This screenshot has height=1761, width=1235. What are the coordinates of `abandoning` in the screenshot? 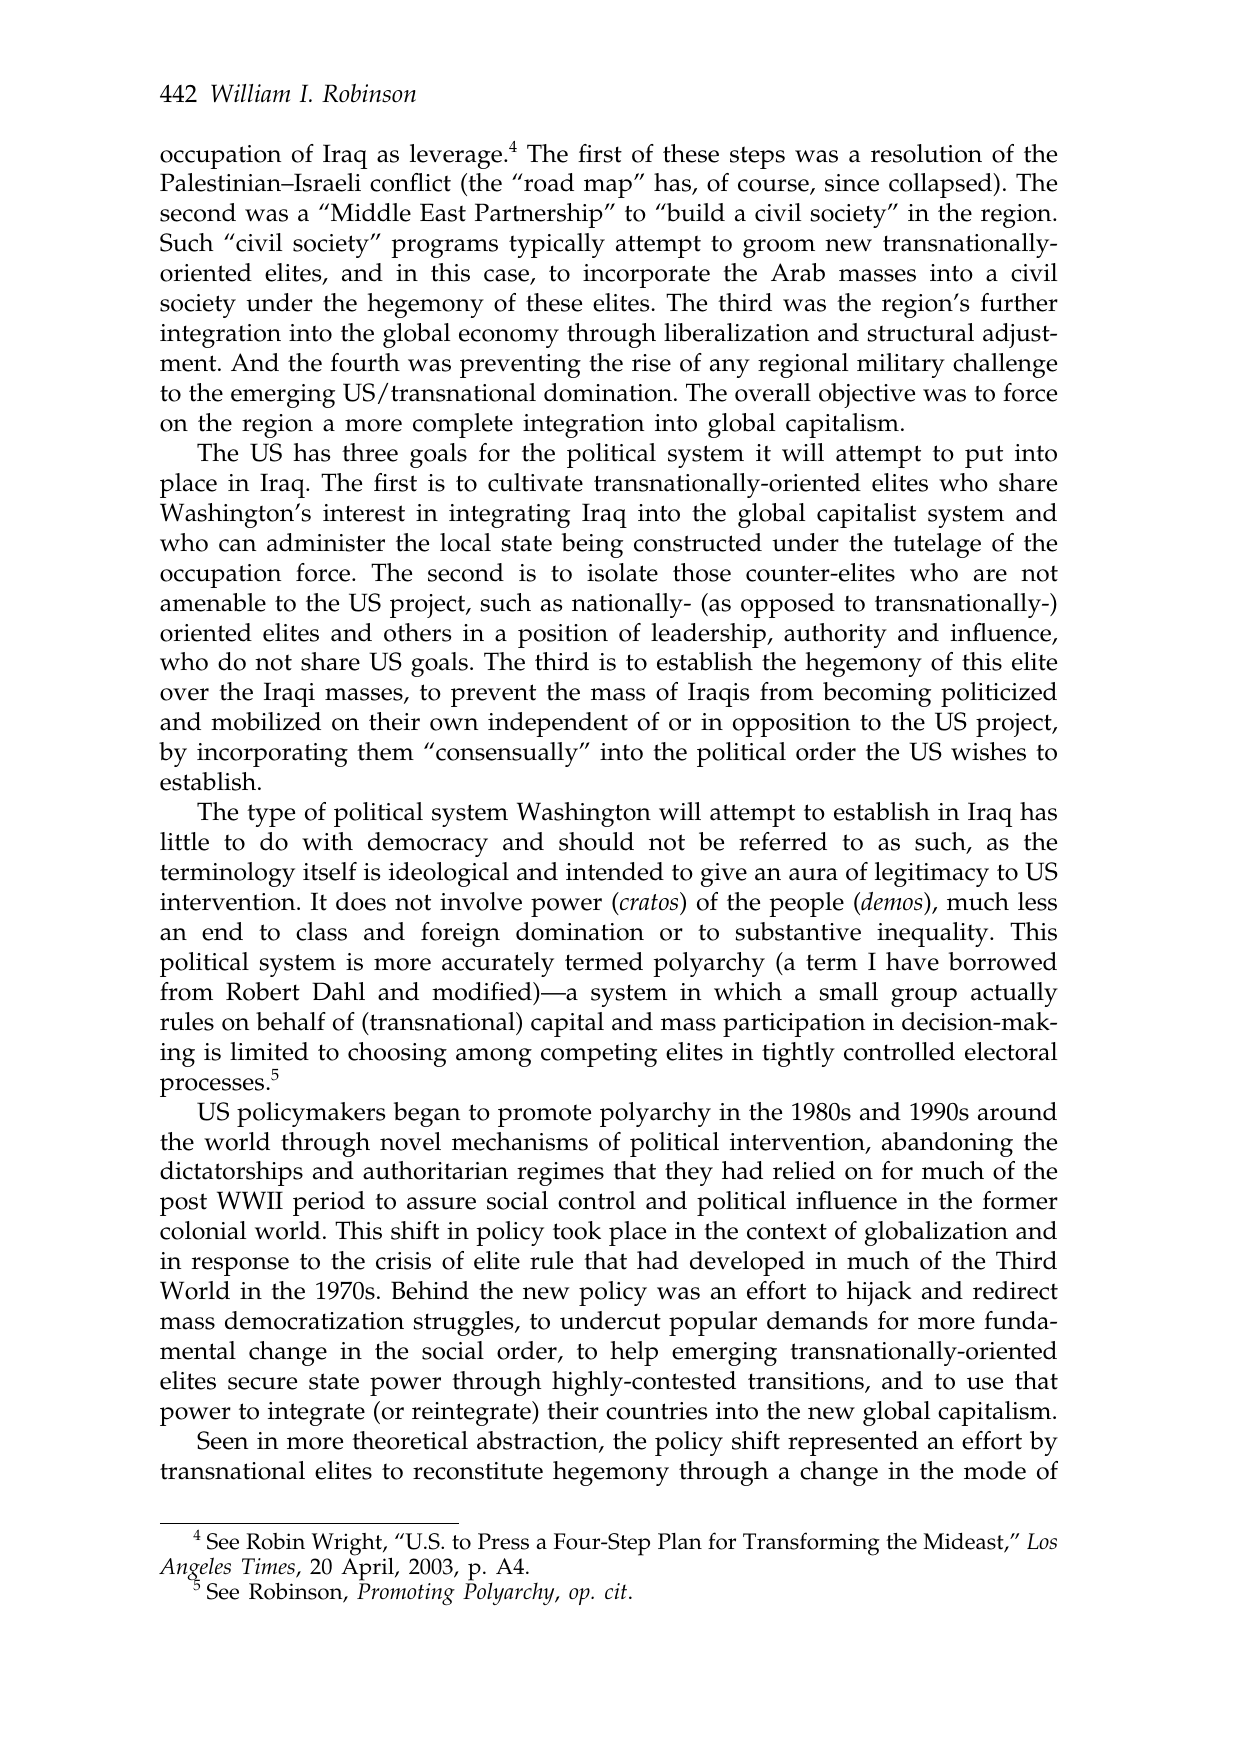 It's located at (947, 1144).
